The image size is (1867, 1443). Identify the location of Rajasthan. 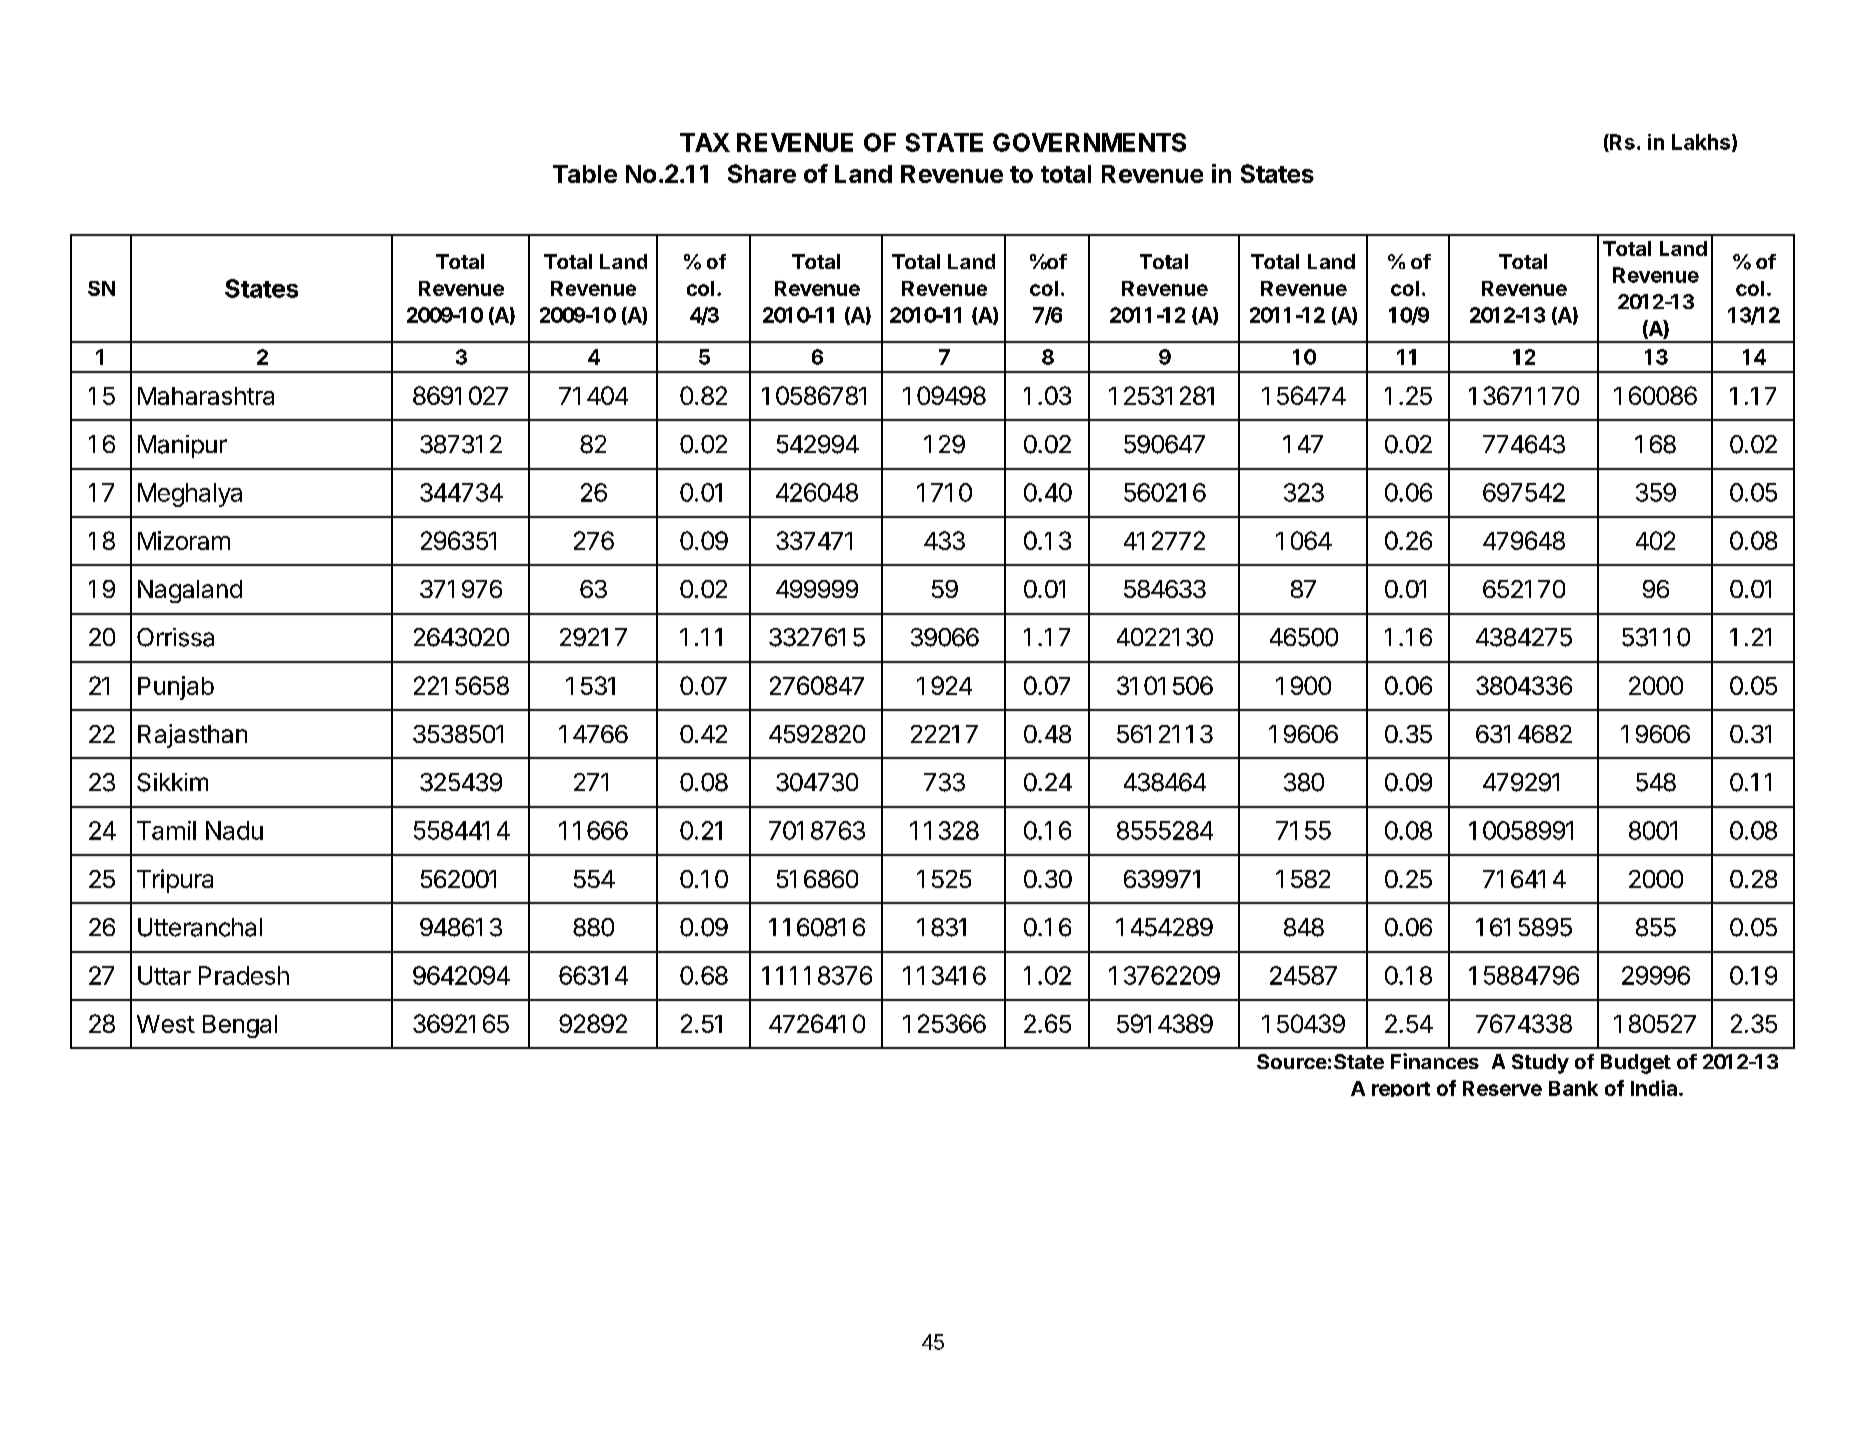
(192, 736).
